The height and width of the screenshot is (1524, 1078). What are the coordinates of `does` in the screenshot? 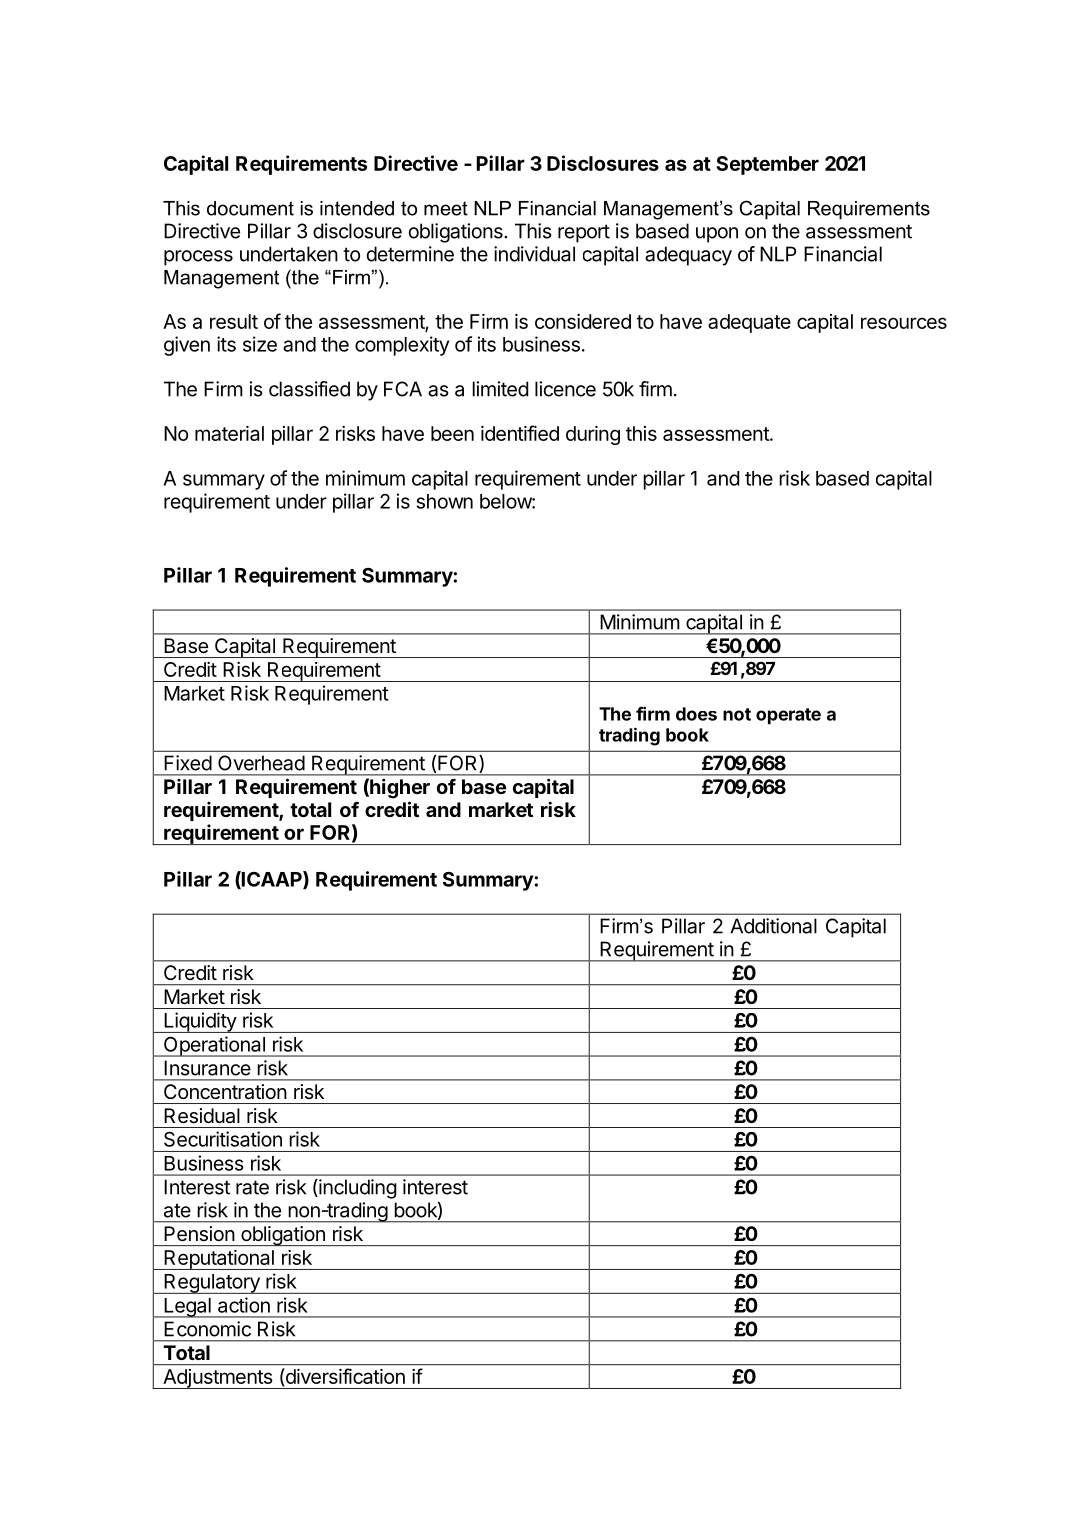 It's located at (696, 714).
